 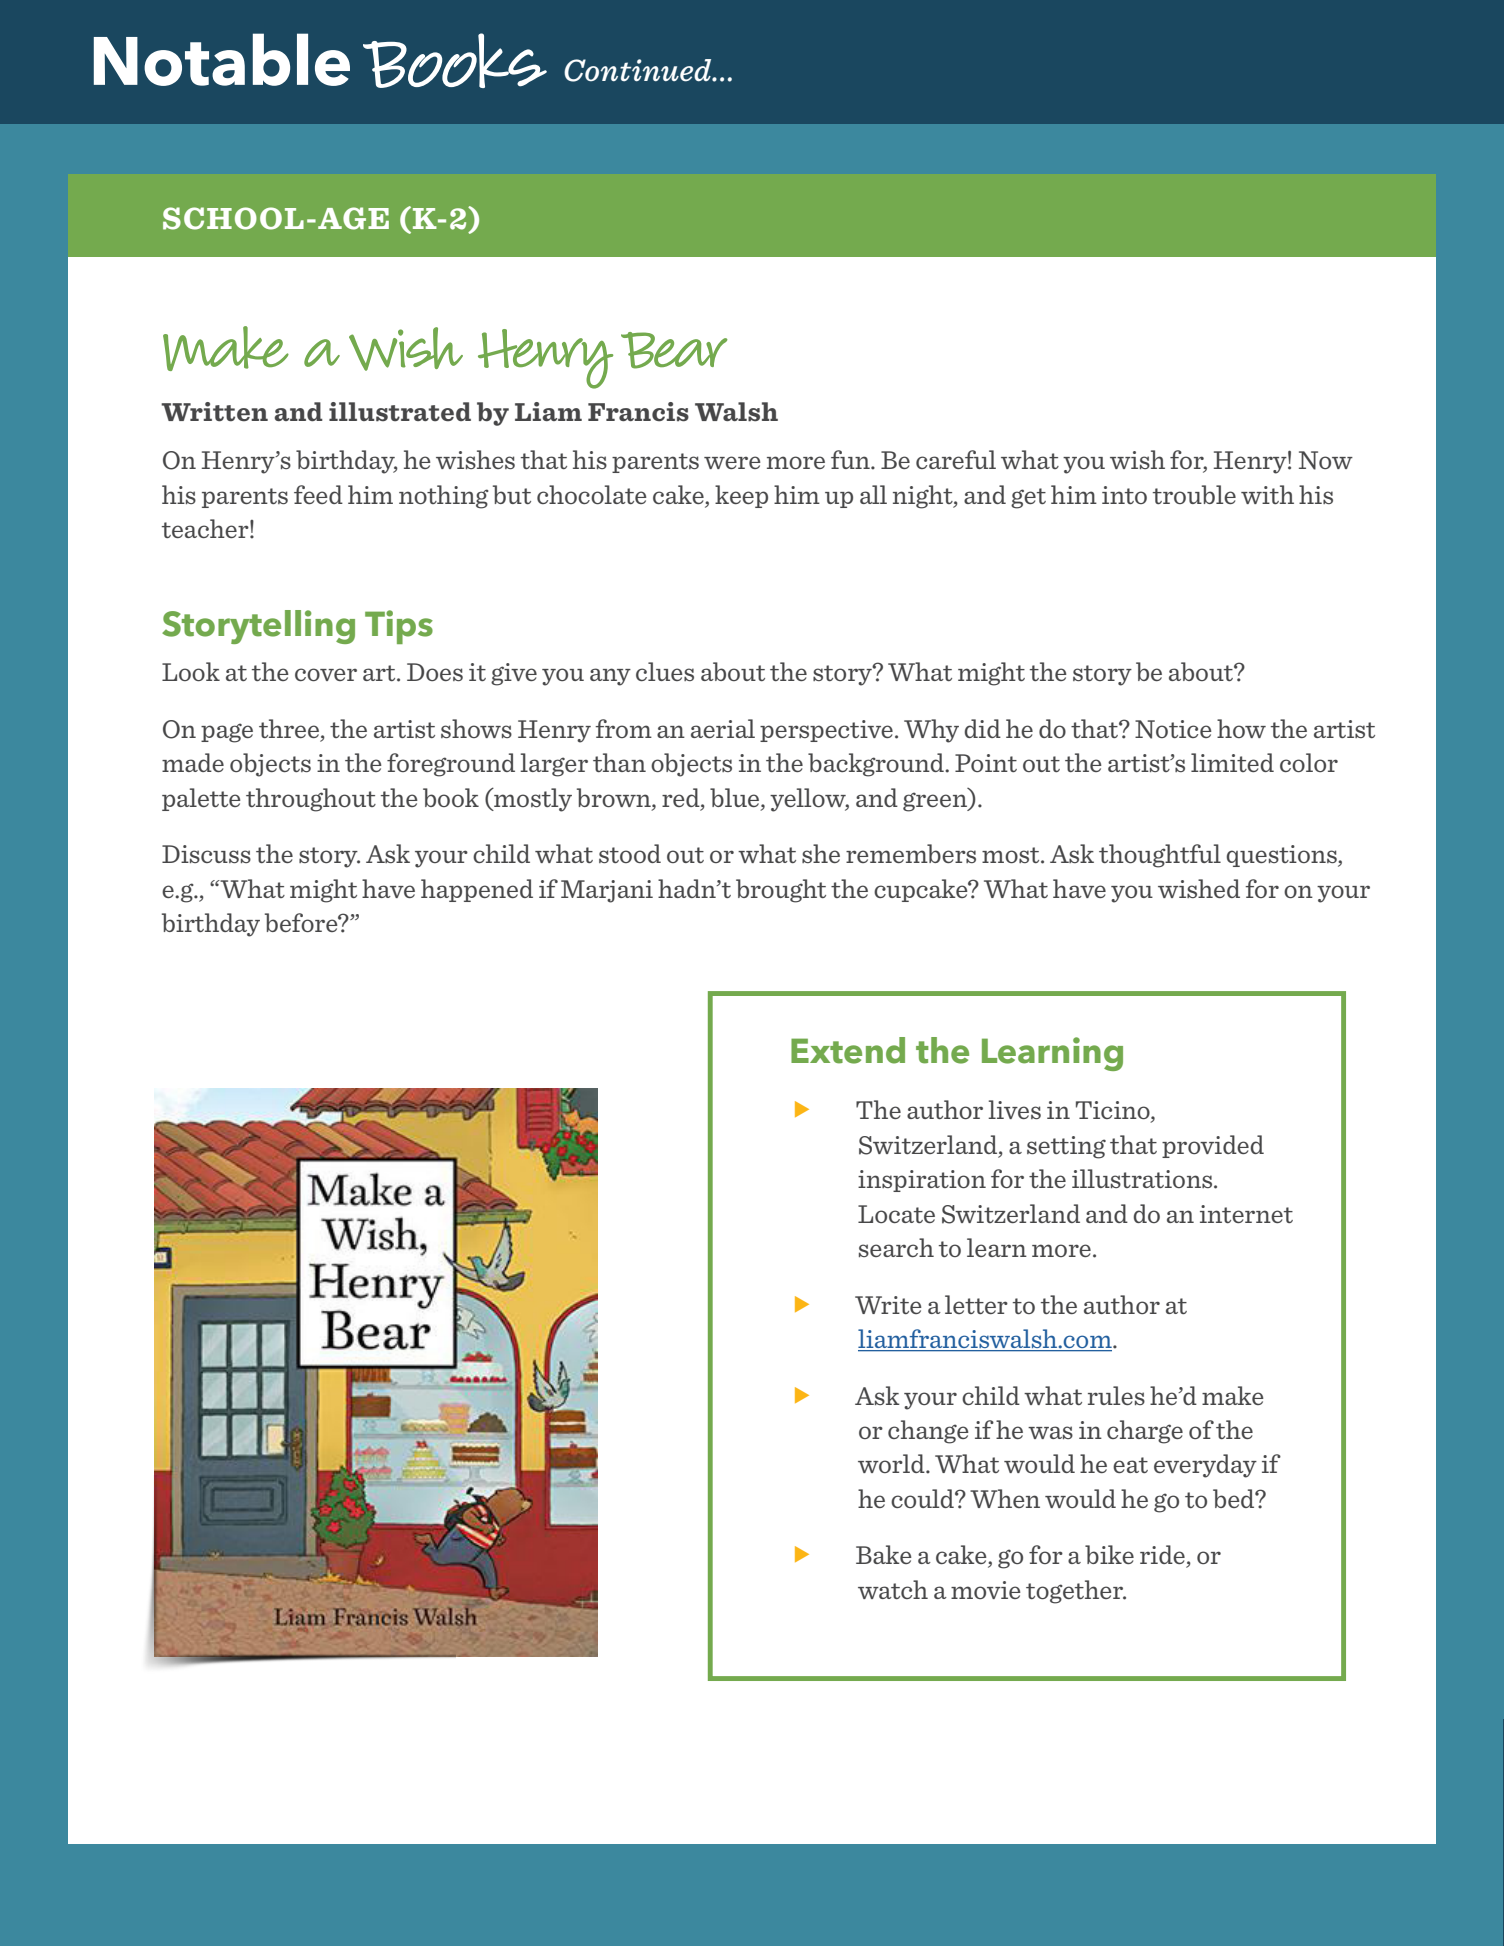 What do you see at coordinates (400, 412) in the screenshot?
I see `illustrated` at bounding box center [400, 412].
